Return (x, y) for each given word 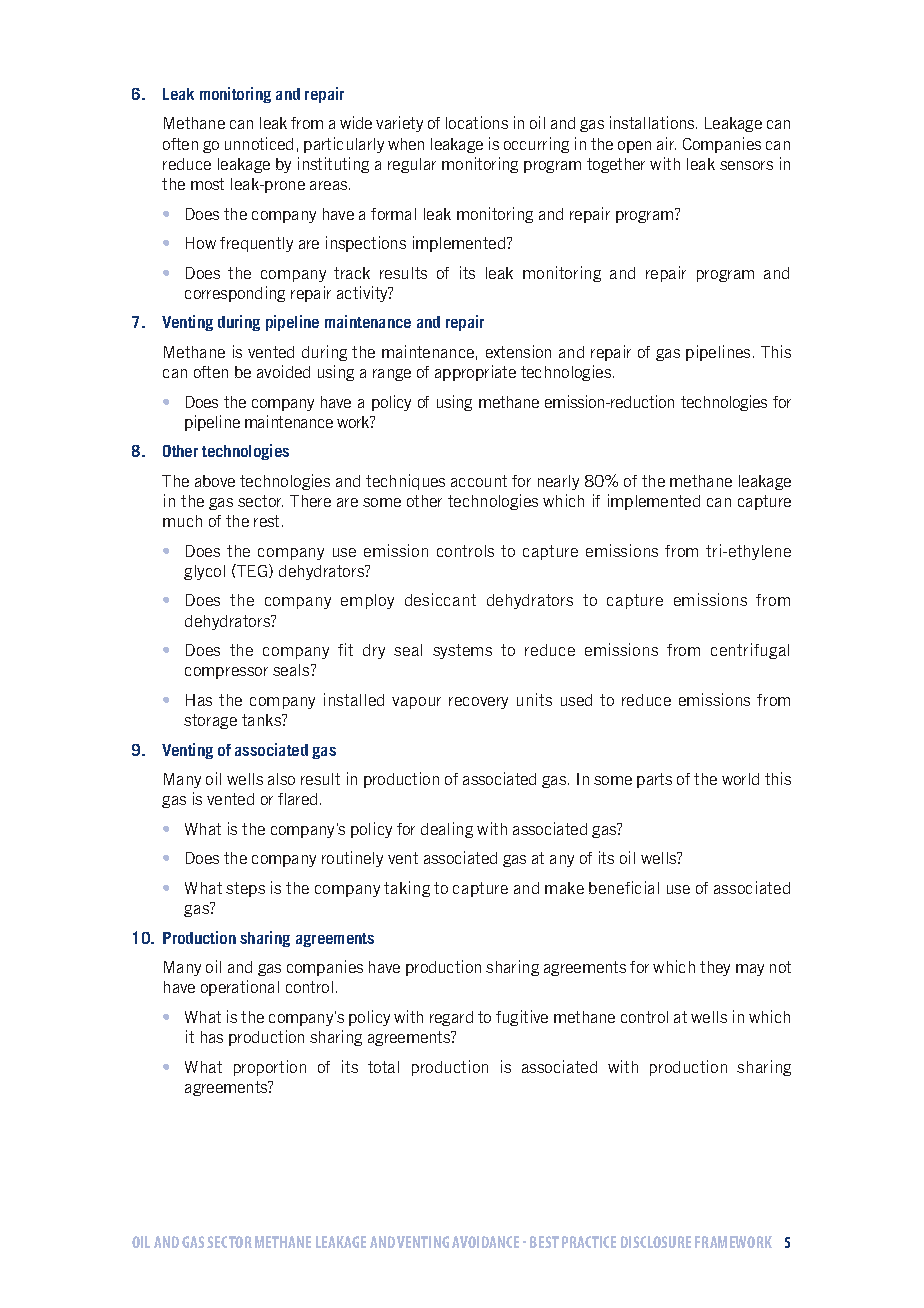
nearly (558, 482)
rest (268, 521)
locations (477, 122)
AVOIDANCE (485, 1242)
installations (653, 122)
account (479, 481)
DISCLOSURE (656, 1242)
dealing (447, 830)
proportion (270, 1068)
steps (245, 889)
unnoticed (259, 143)
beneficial (624, 887)
